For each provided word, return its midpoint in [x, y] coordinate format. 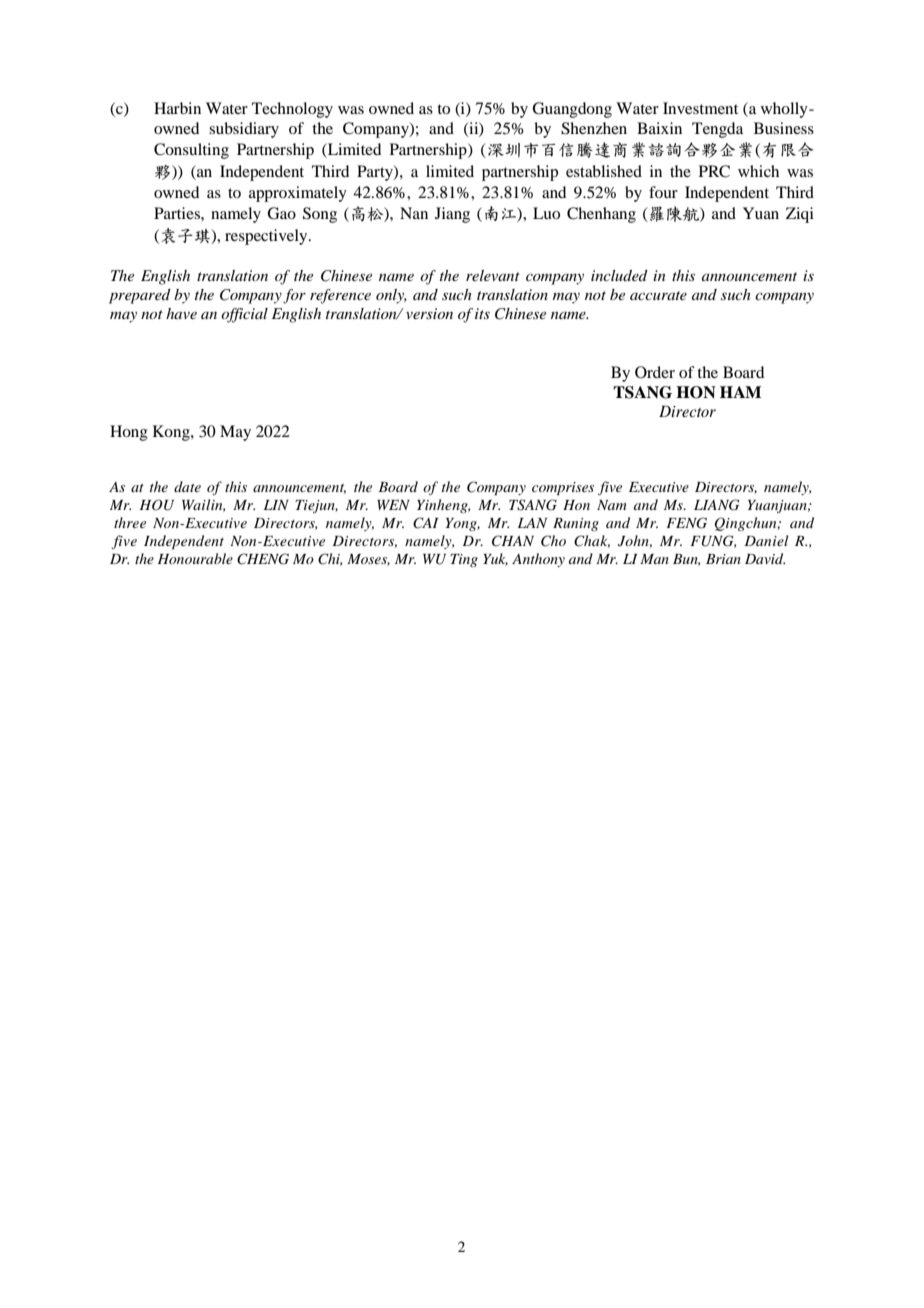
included [619, 275]
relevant [493, 275]
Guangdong [572, 110]
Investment [700, 108]
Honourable [195, 558]
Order [655, 372]
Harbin [177, 108]
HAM [740, 392]
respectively [267, 237]
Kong [172, 433]
